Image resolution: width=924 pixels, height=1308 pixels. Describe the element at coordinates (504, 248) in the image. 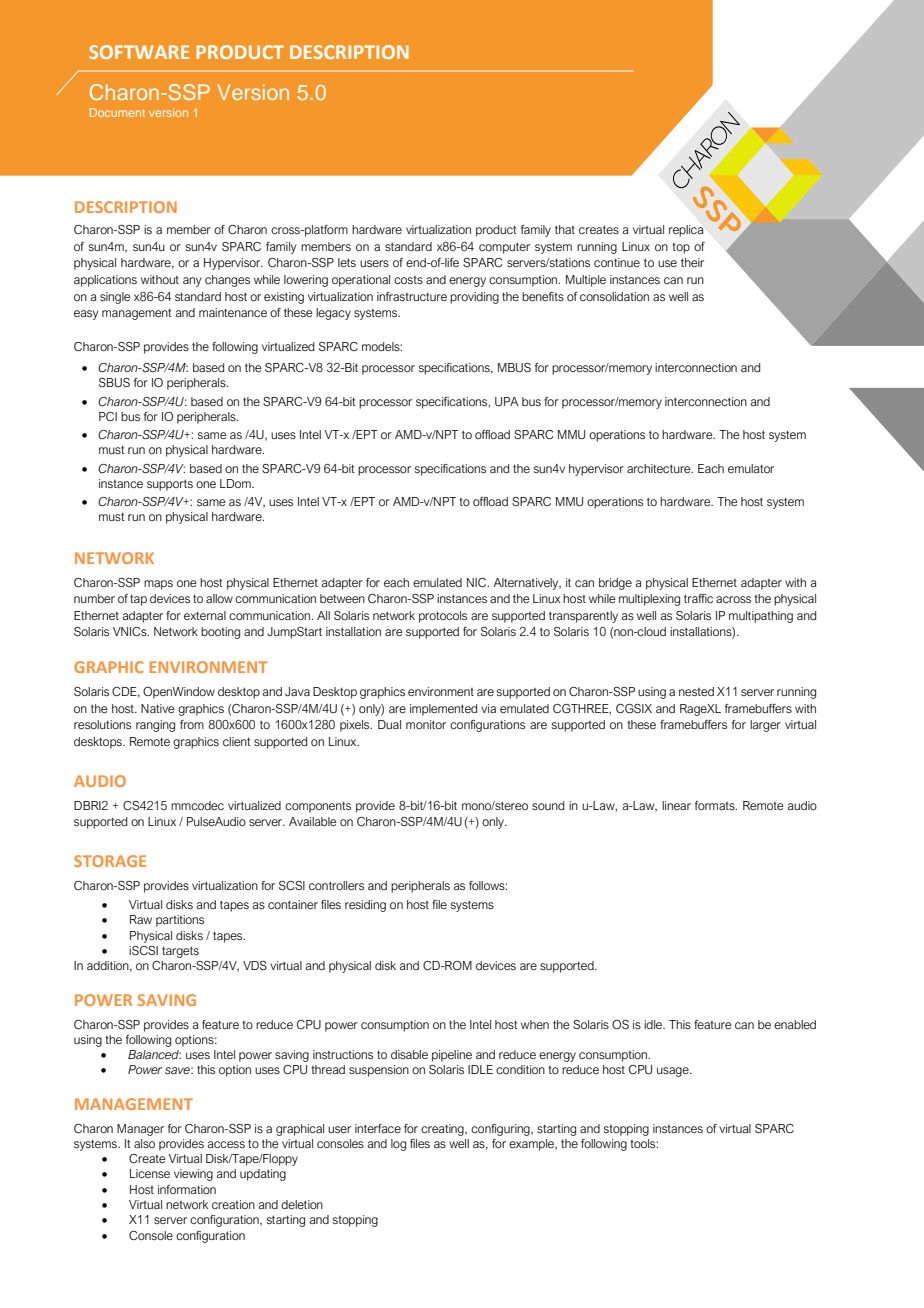

I see `computer` at that location.
